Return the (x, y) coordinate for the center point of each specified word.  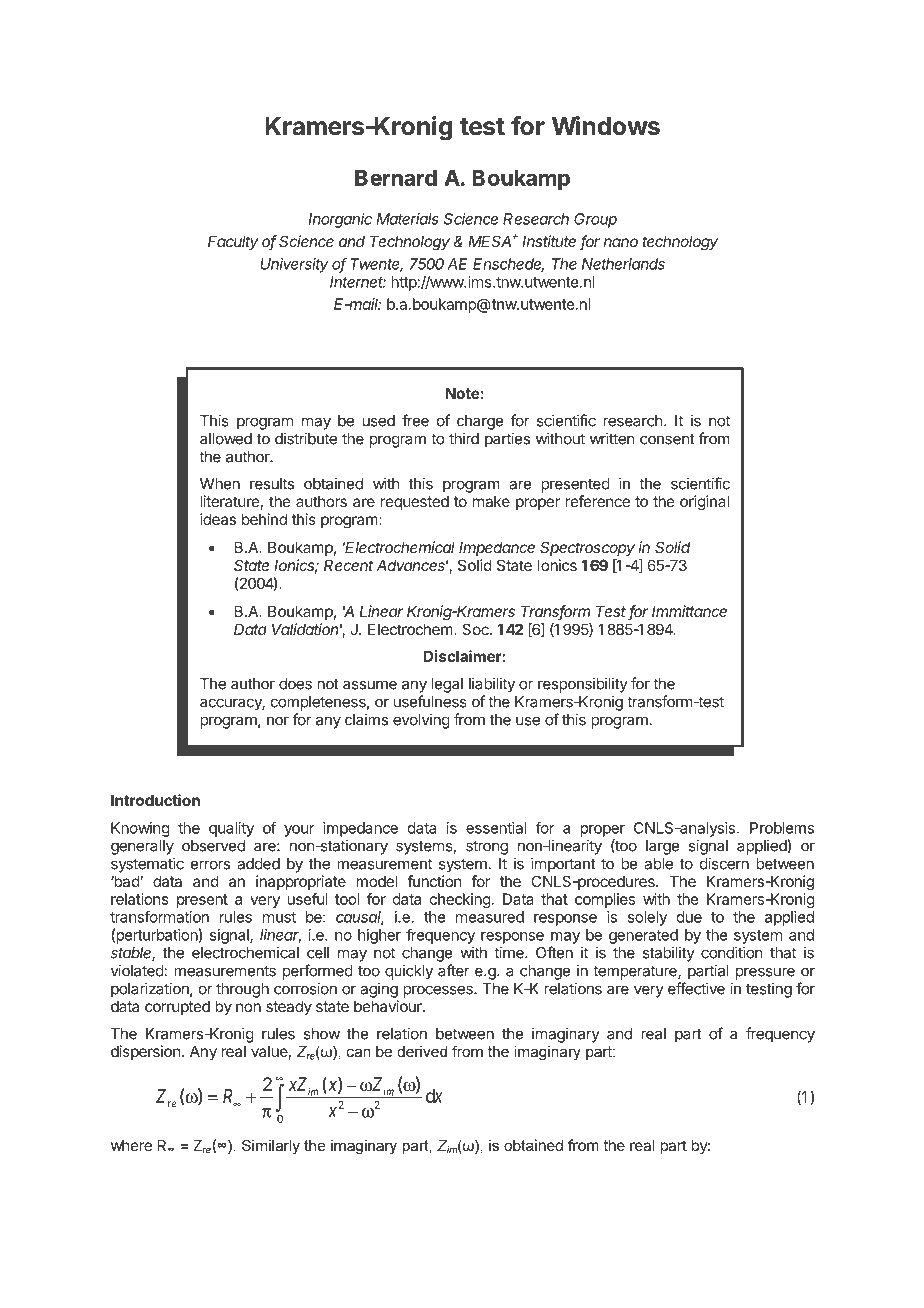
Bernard (396, 178)
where (131, 1145)
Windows (606, 126)
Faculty (233, 242)
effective (696, 988)
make (491, 501)
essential (496, 828)
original (704, 503)
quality (231, 829)
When (220, 484)
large (663, 847)
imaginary (566, 1035)
